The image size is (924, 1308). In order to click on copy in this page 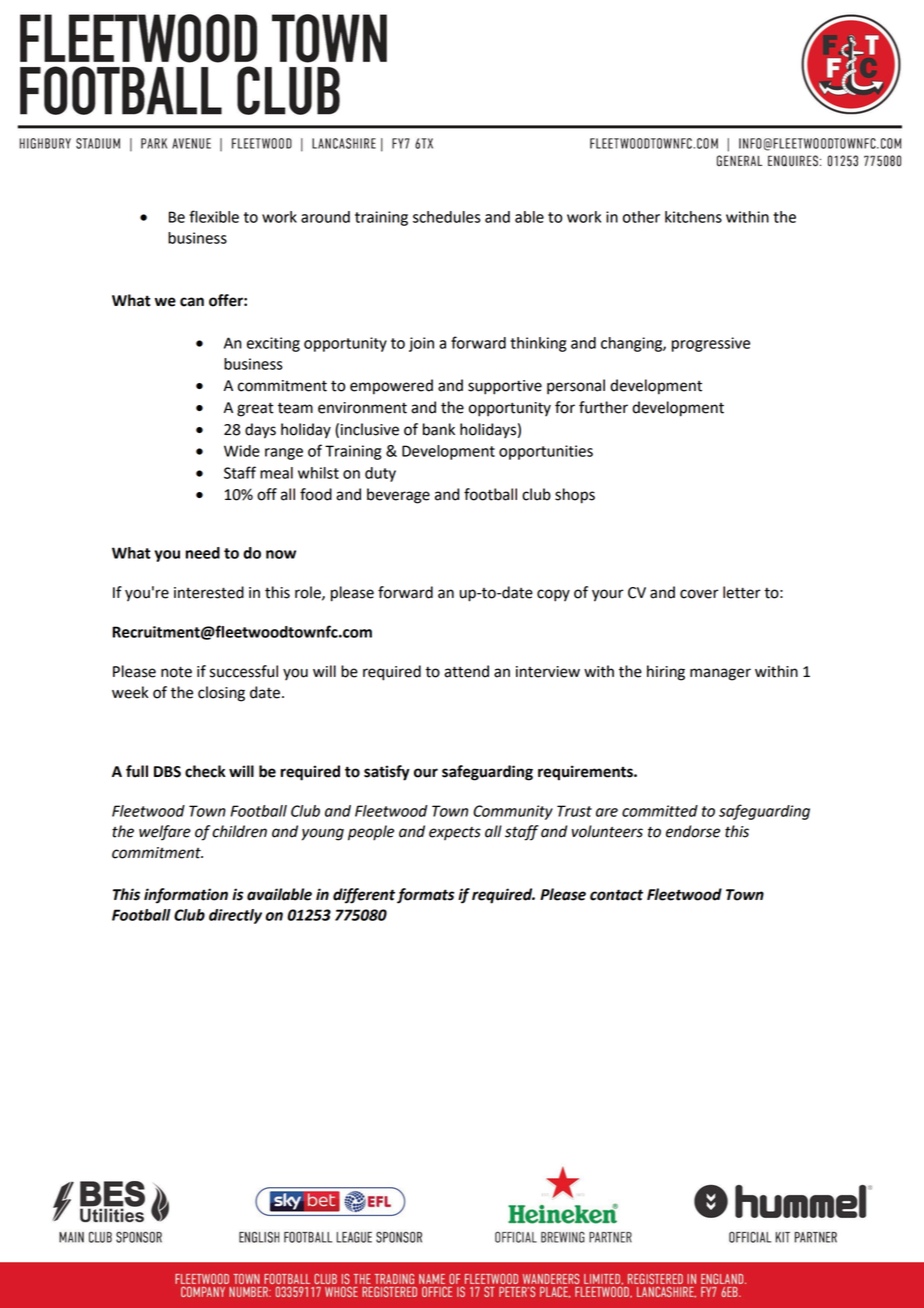, I will do `click(553, 595)`.
